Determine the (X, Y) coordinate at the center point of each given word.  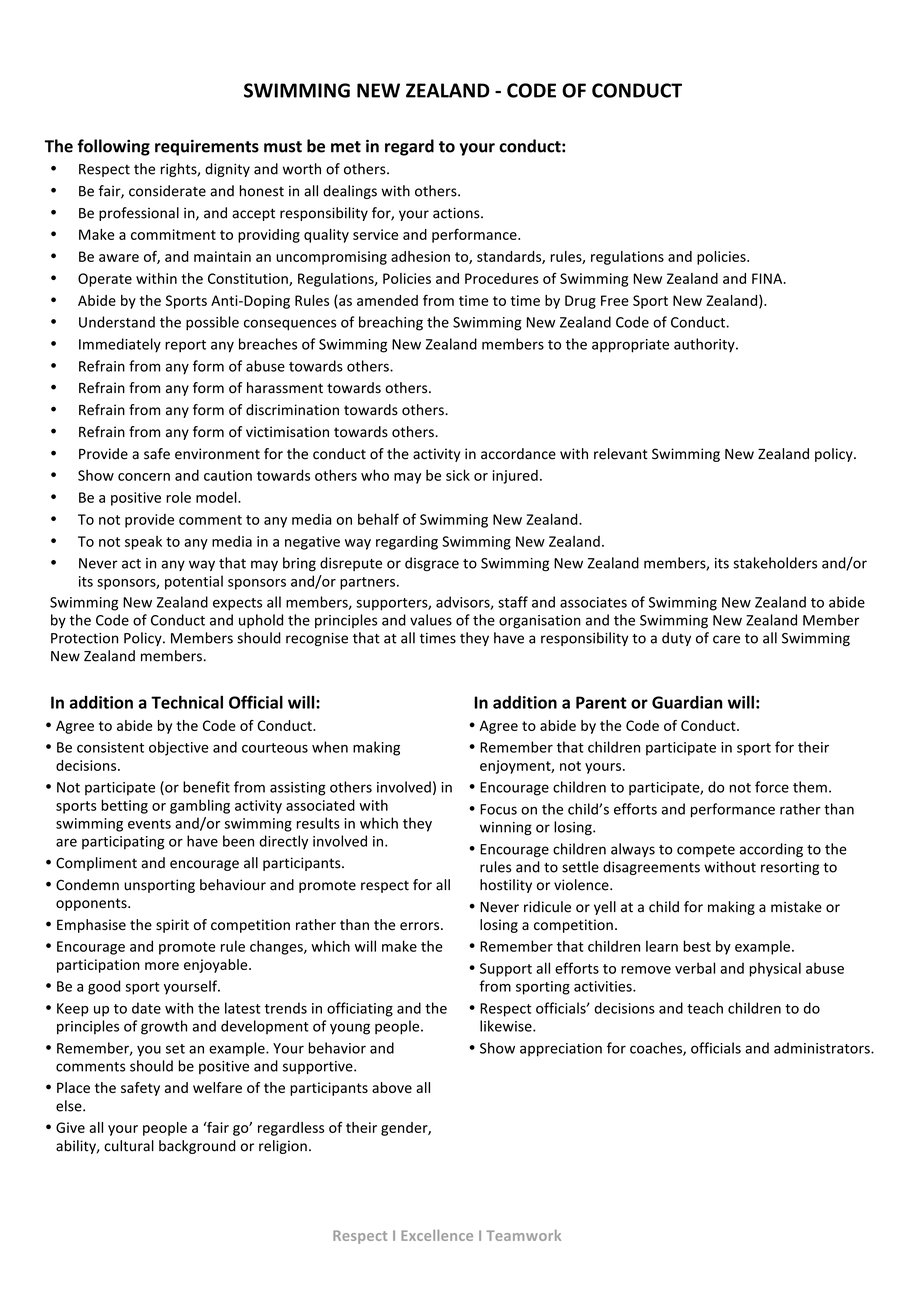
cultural (129, 1146)
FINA (768, 278)
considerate (167, 191)
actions (457, 213)
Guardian (687, 702)
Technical (187, 702)
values (431, 620)
